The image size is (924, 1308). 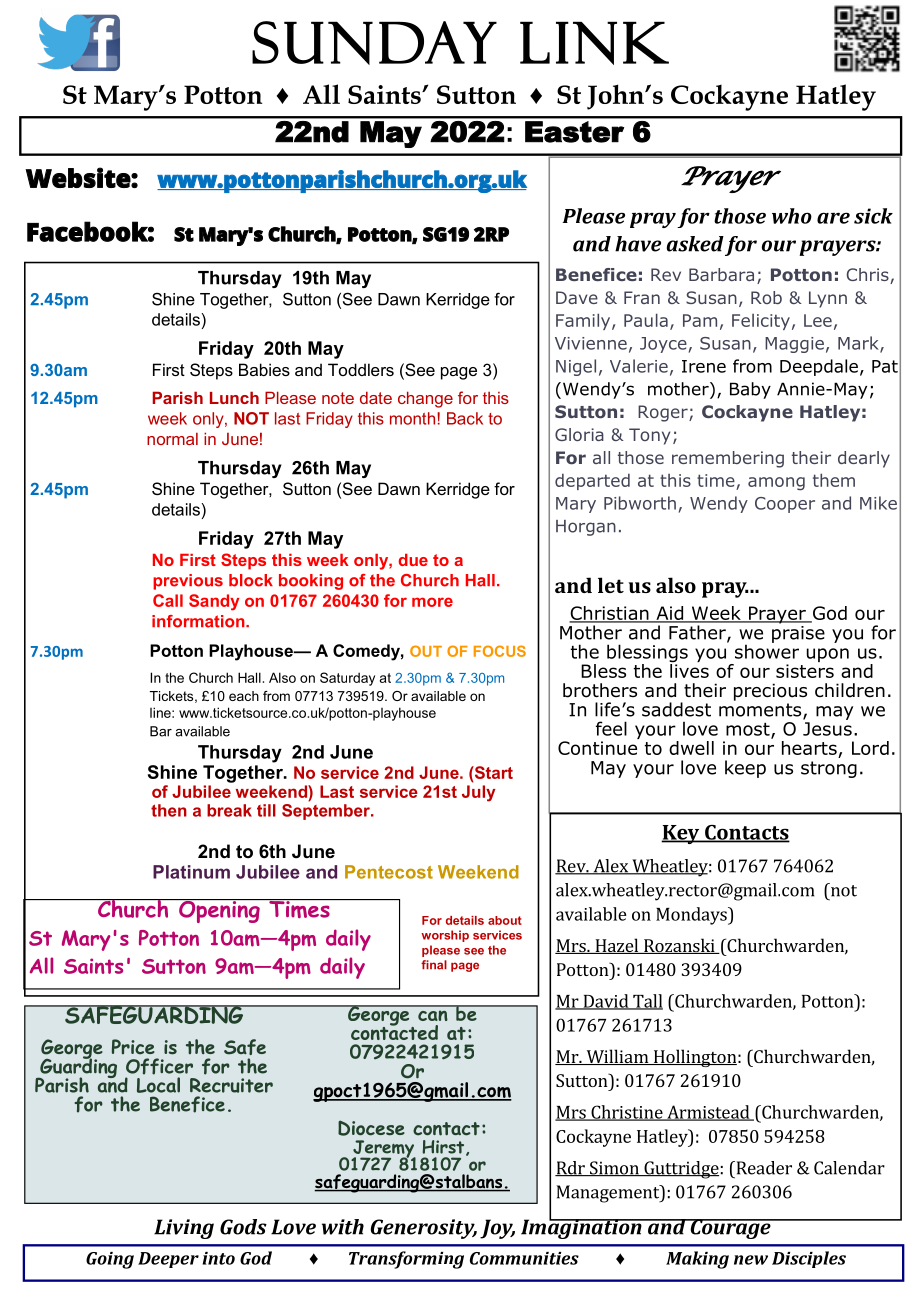 I want to click on Mondays, so click(x=692, y=916).
